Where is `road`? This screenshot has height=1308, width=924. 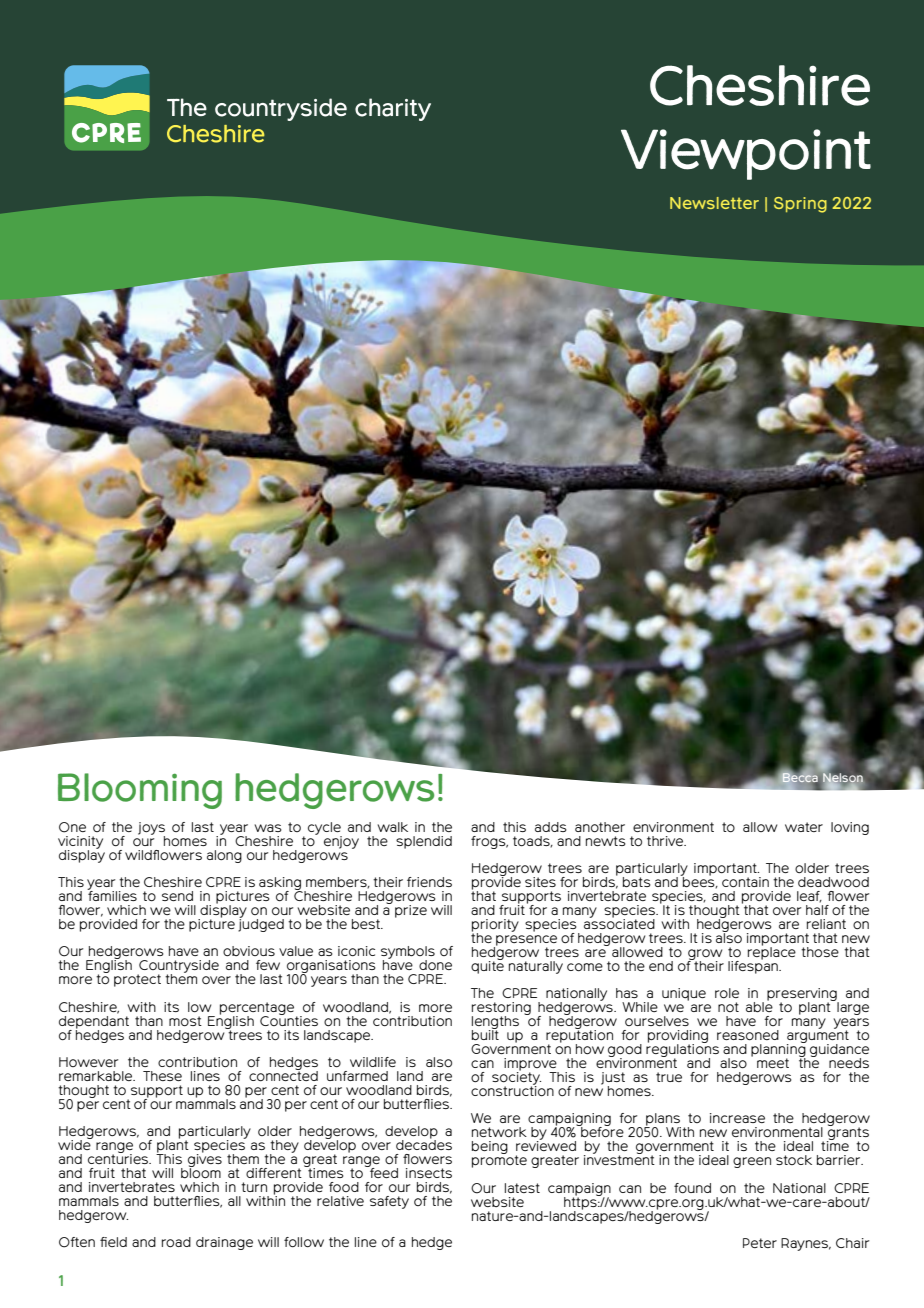 road is located at coordinates (176, 1242).
